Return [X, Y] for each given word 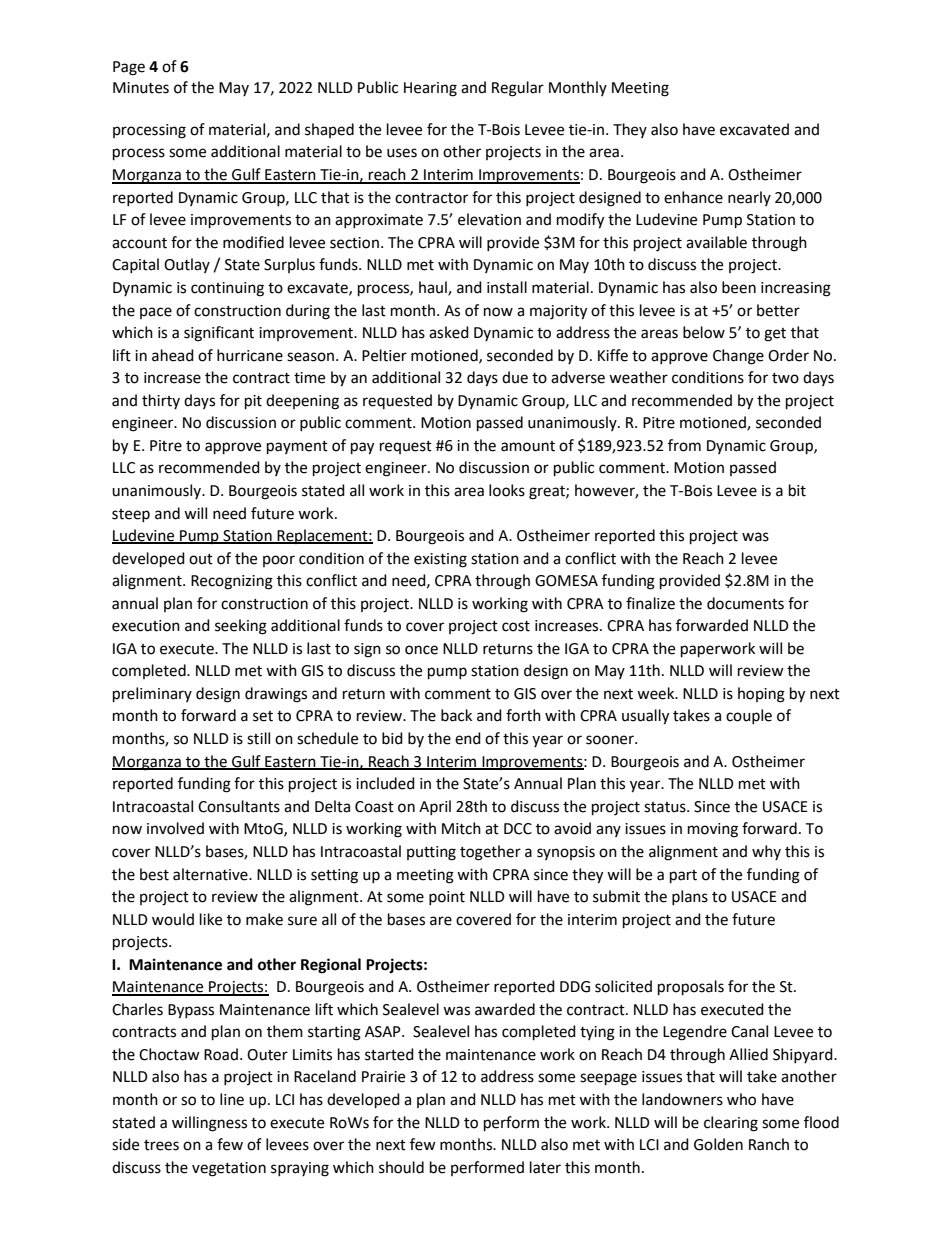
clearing [731, 1124]
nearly [749, 198]
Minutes [141, 88]
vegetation [229, 1169]
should [401, 1167]
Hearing [430, 89]
